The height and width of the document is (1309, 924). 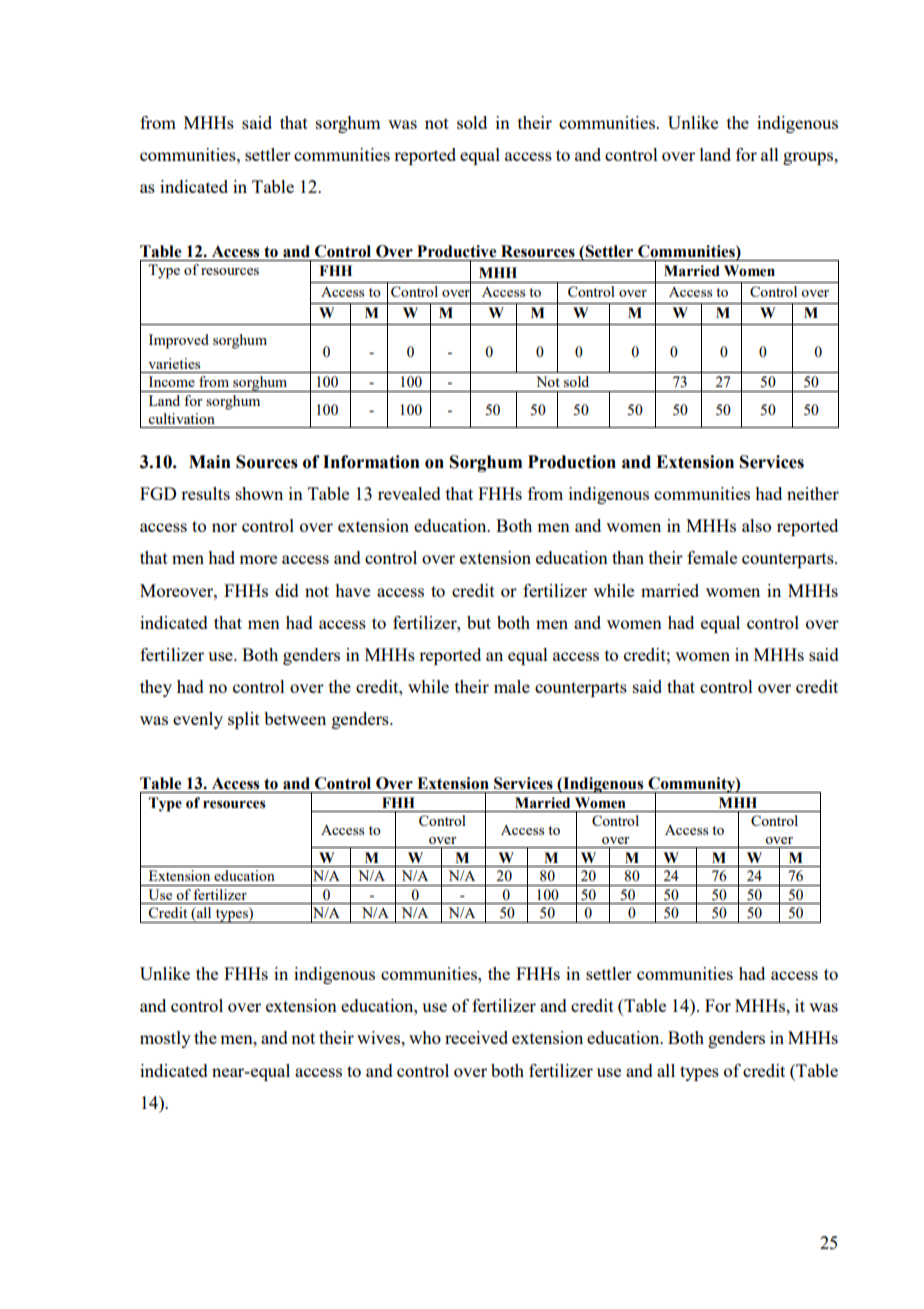 I want to click on did, so click(x=287, y=590).
